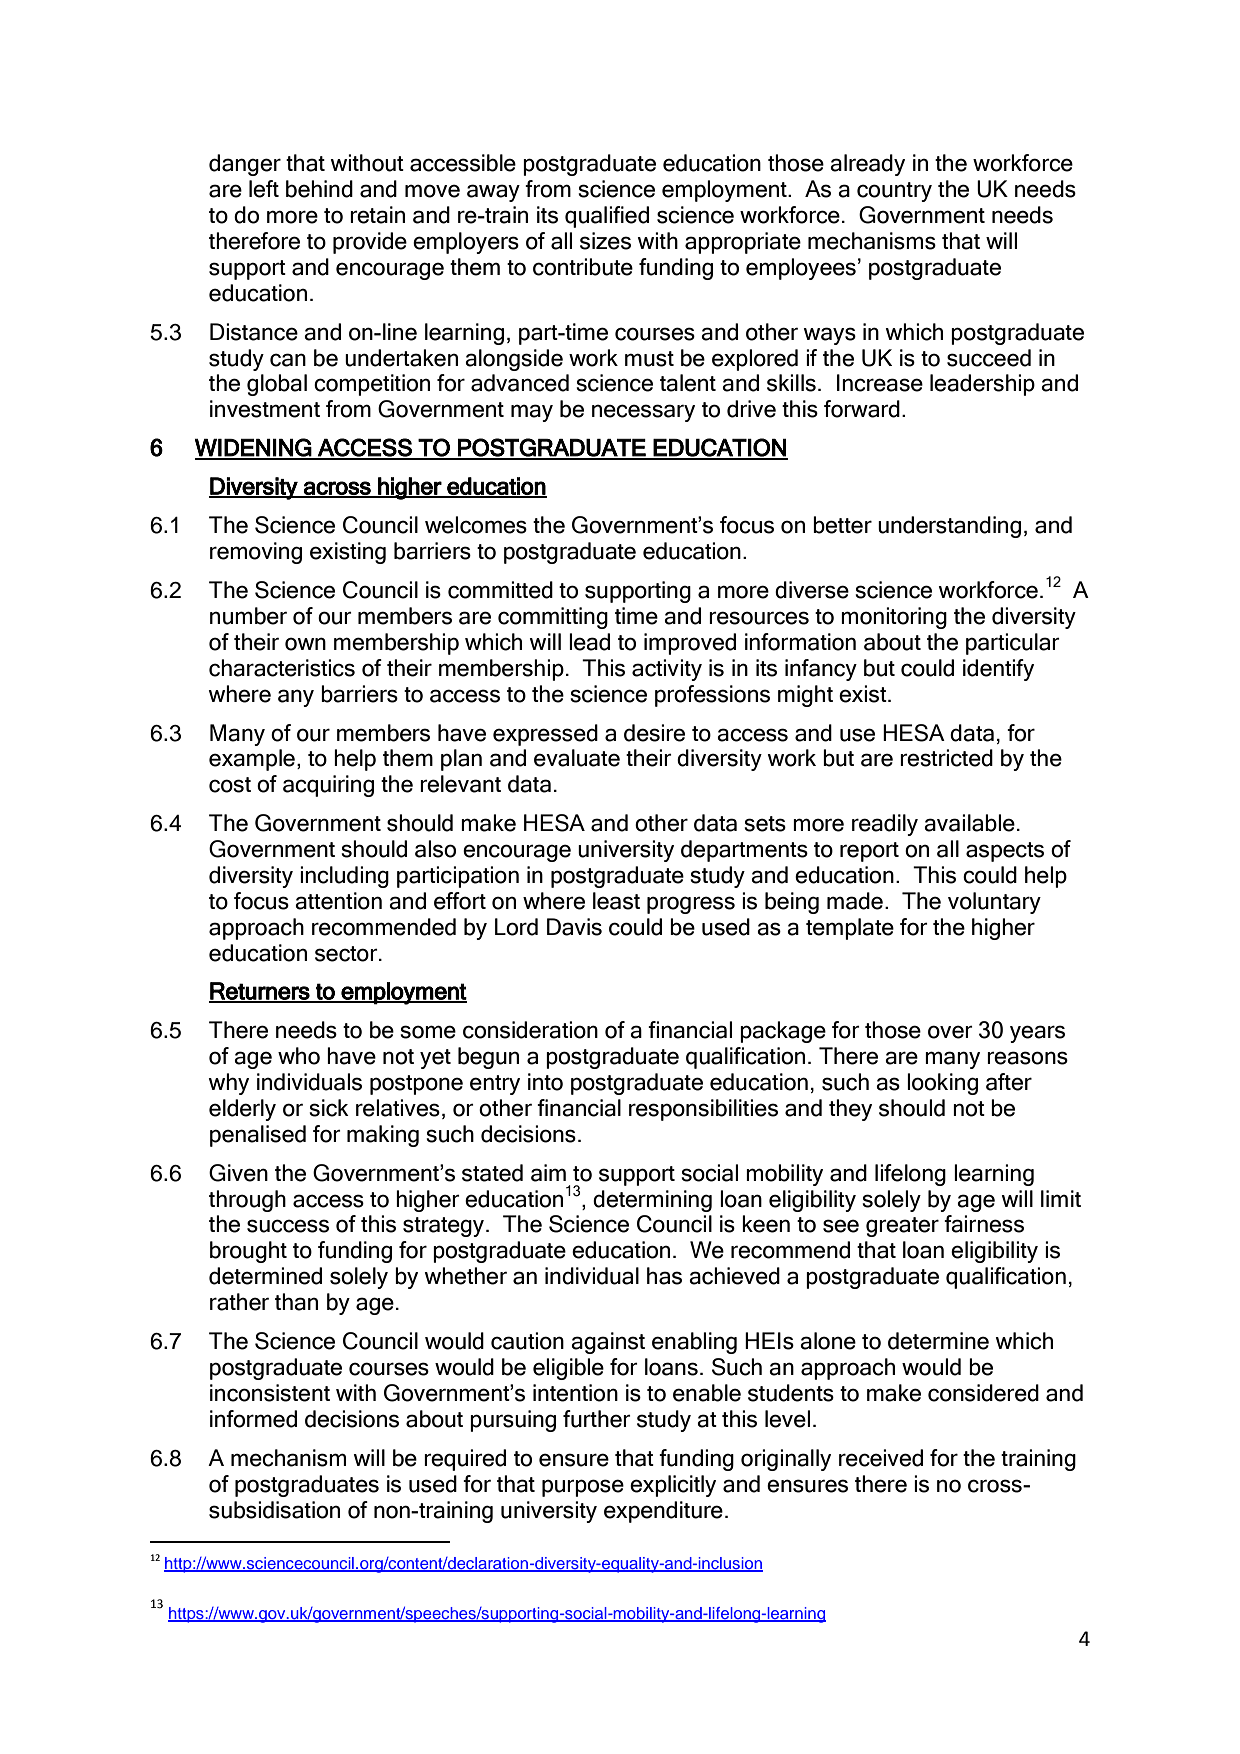 Image resolution: width=1240 pixels, height=1754 pixels. I want to click on explicitly, so click(673, 1486).
